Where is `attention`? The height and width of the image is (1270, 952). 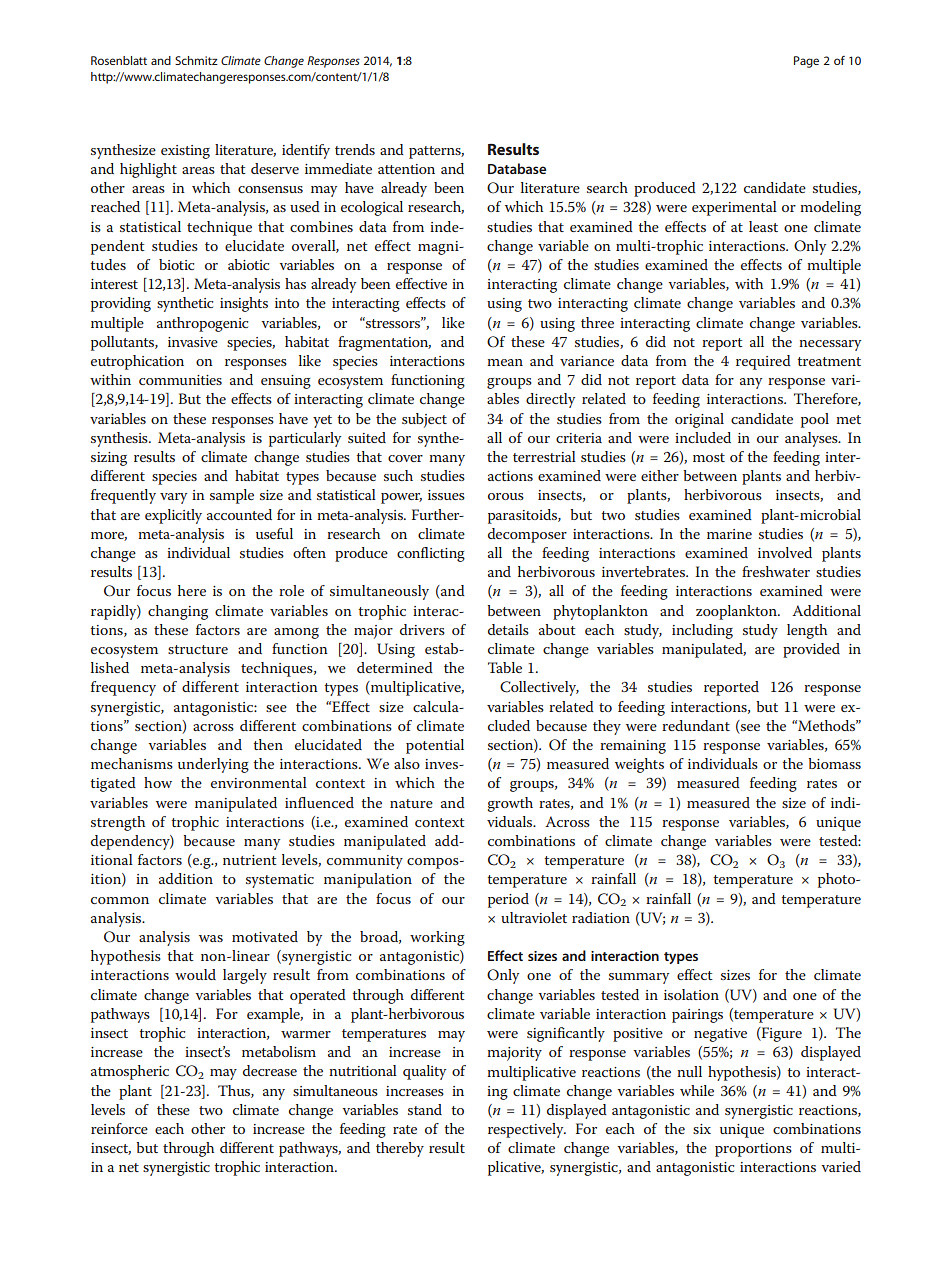
attention is located at coordinates (406, 169).
